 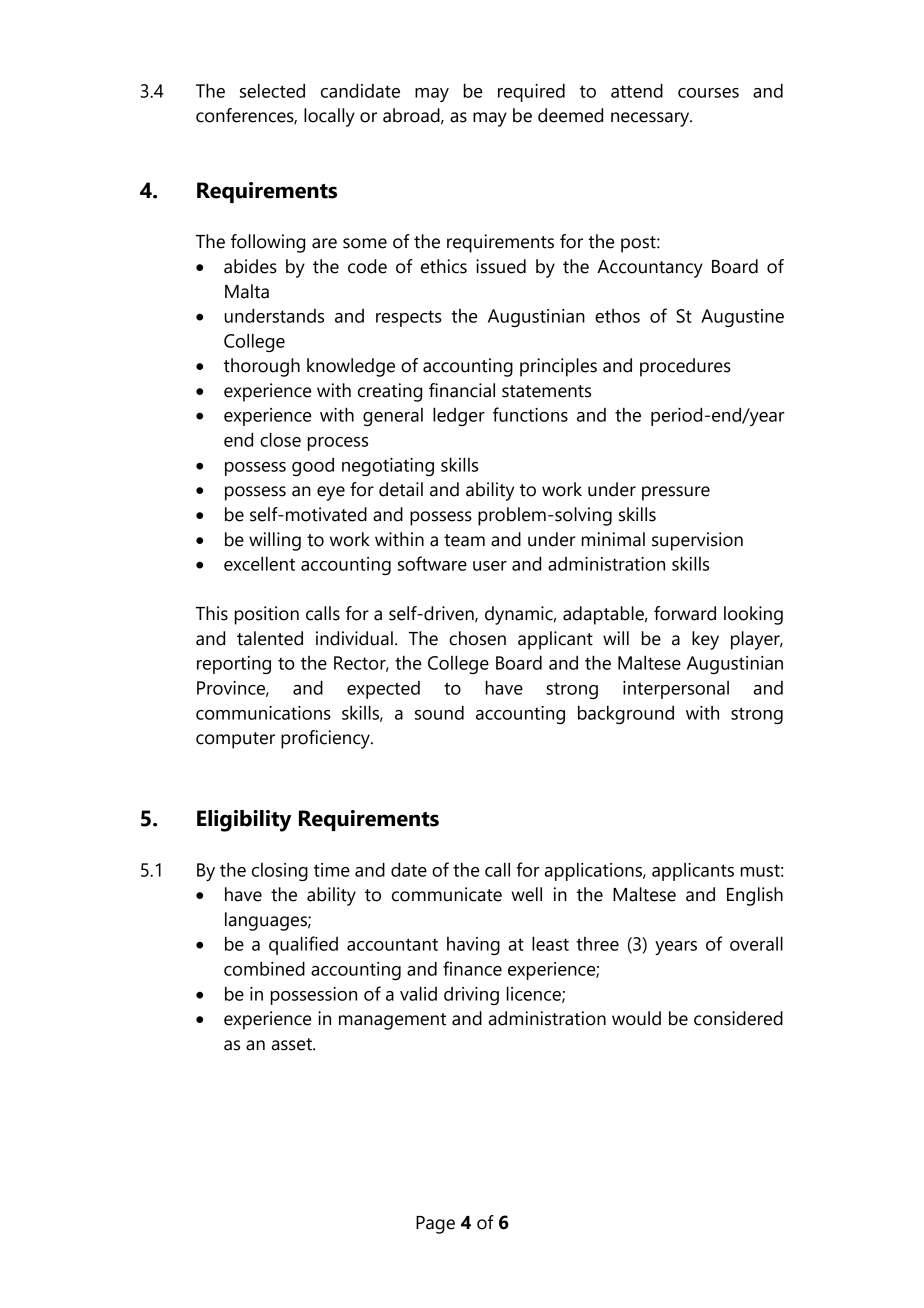 I want to click on team, so click(x=464, y=540).
